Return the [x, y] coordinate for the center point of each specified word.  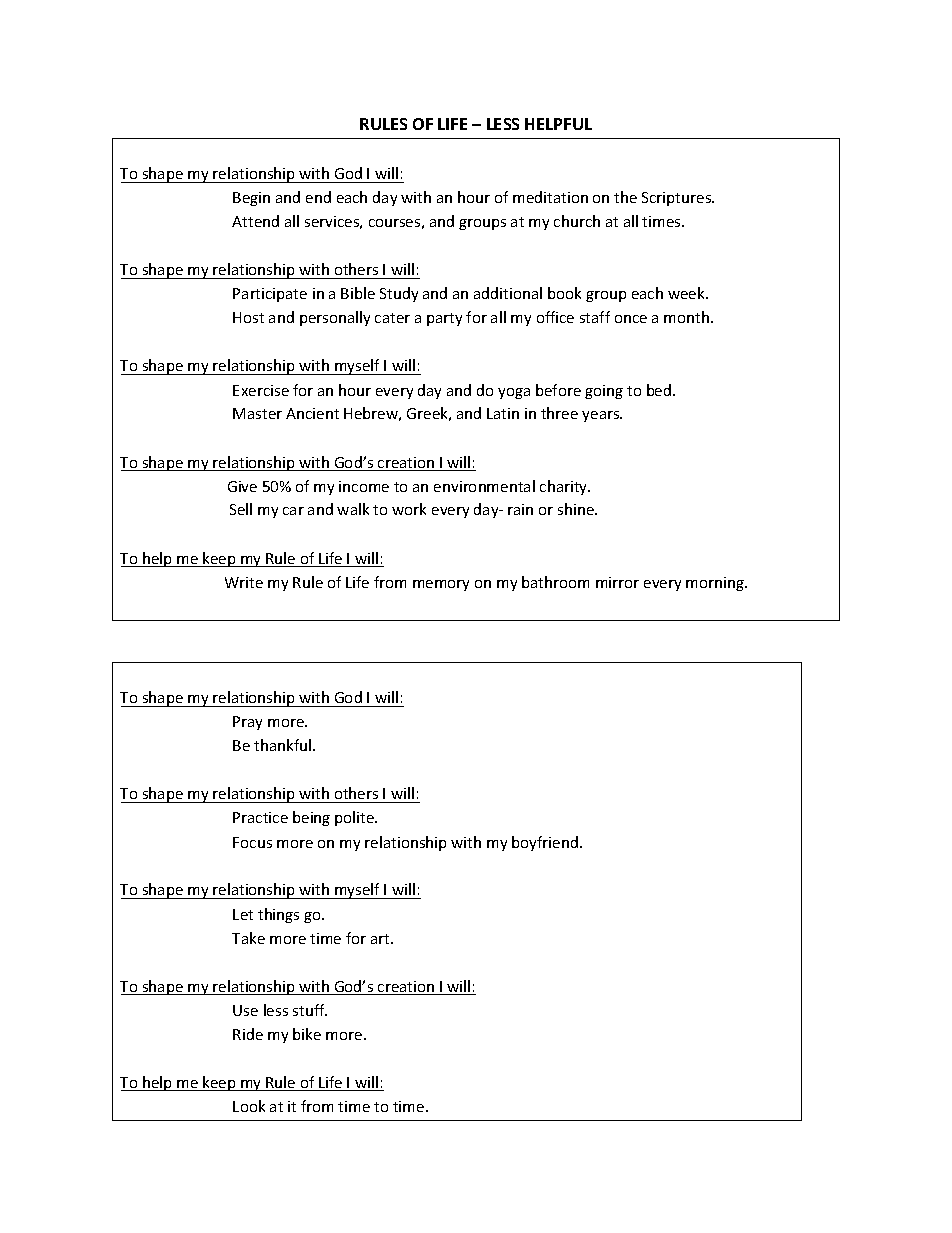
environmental [484, 486]
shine [577, 509]
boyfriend [545, 843]
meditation [550, 197]
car [293, 511]
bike [307, 1034]
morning [716, 584]
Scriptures [678, 199]
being [311, 818]
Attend [255, 221]
